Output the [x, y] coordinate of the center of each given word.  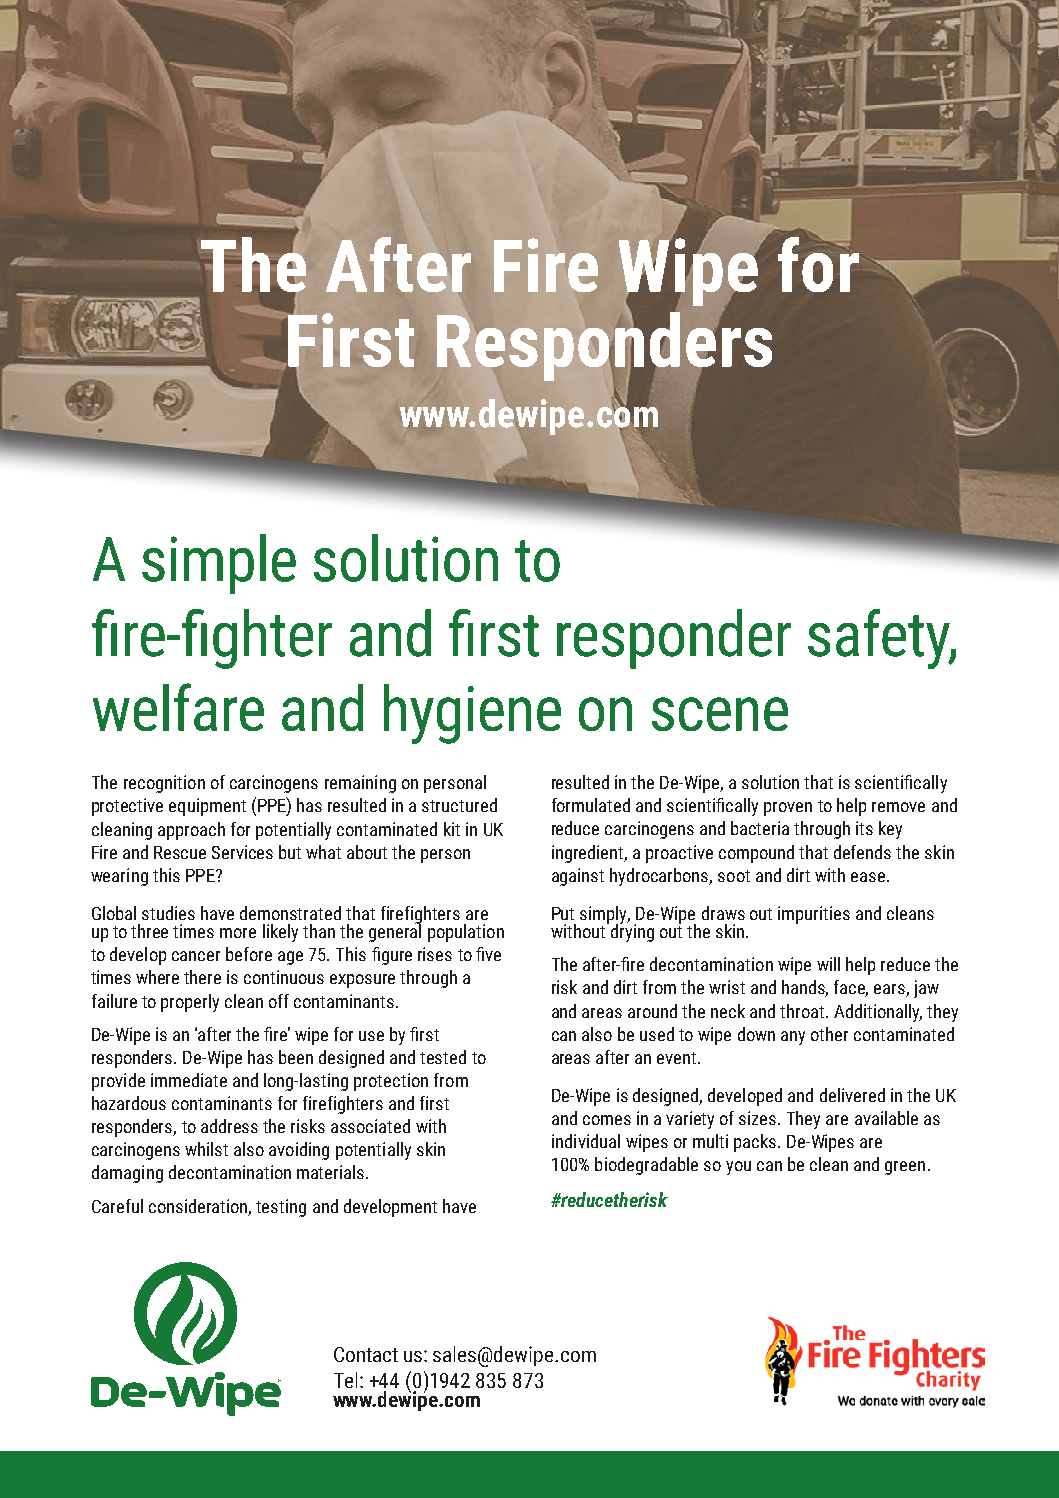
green [905, 1168]
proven [788, 809]
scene [720, 714]
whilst [206, 1149]
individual [586, 1141]
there [202, 977]
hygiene [472, 714]
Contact [366, 1354]
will [828, 964]
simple [219, 564]
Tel [345, 1380]
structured [459, 805]
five [488, 954]
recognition [164, 784]
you [738, 1168]
